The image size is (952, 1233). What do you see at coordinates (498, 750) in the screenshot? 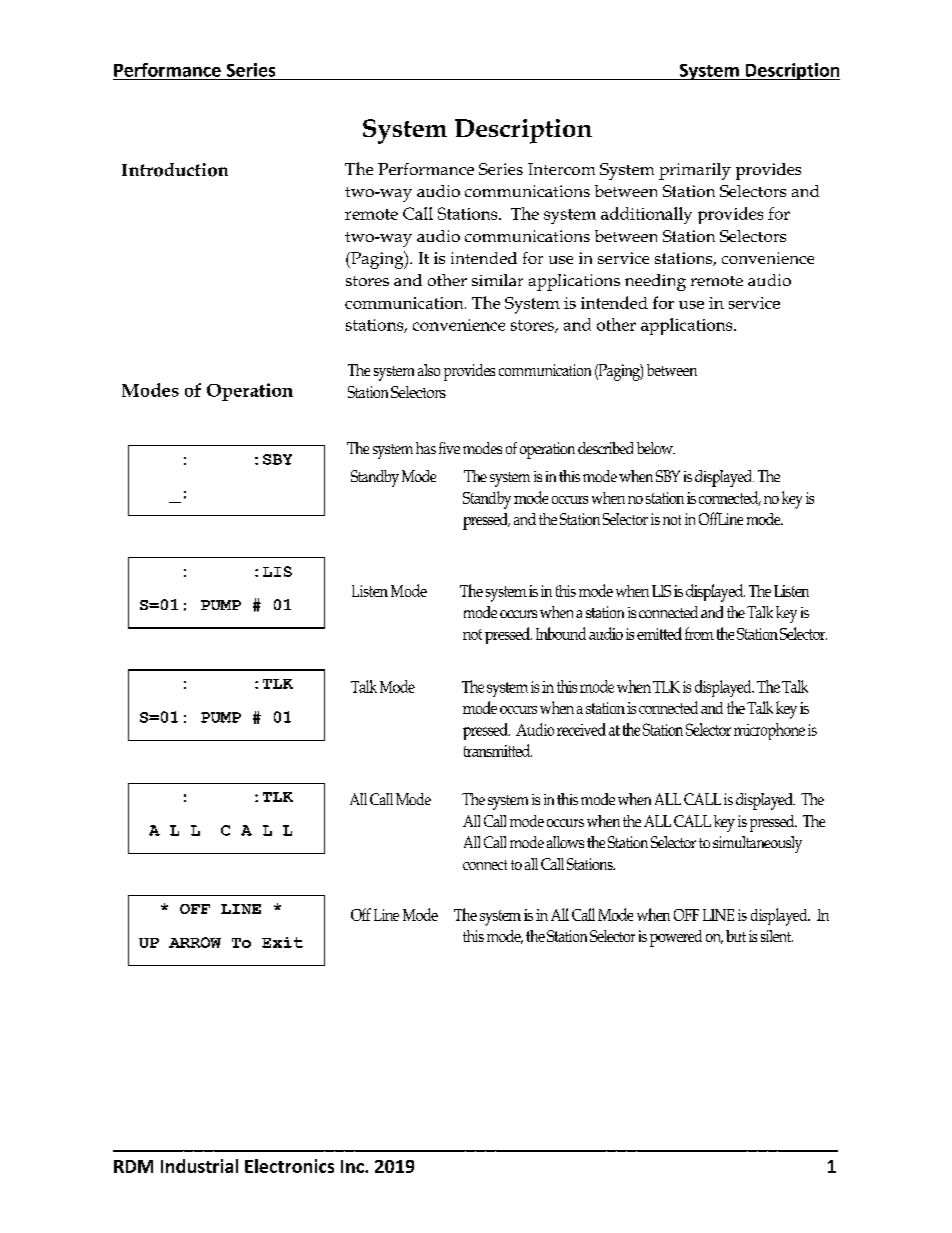
I see `transmitted` at bounding box center [498, 750].
